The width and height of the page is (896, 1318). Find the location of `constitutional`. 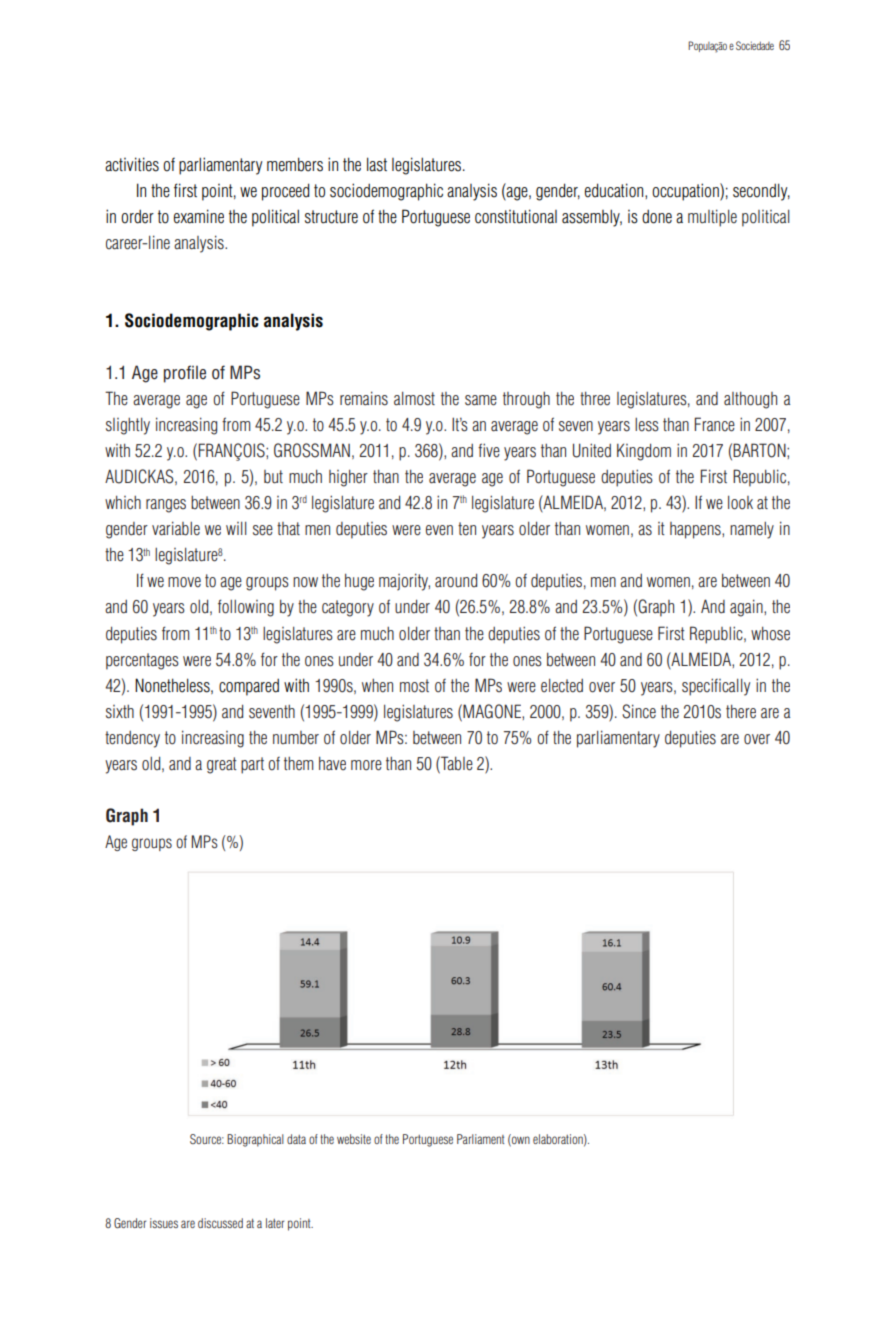

constitutional is located at coordinates (516, 216).
